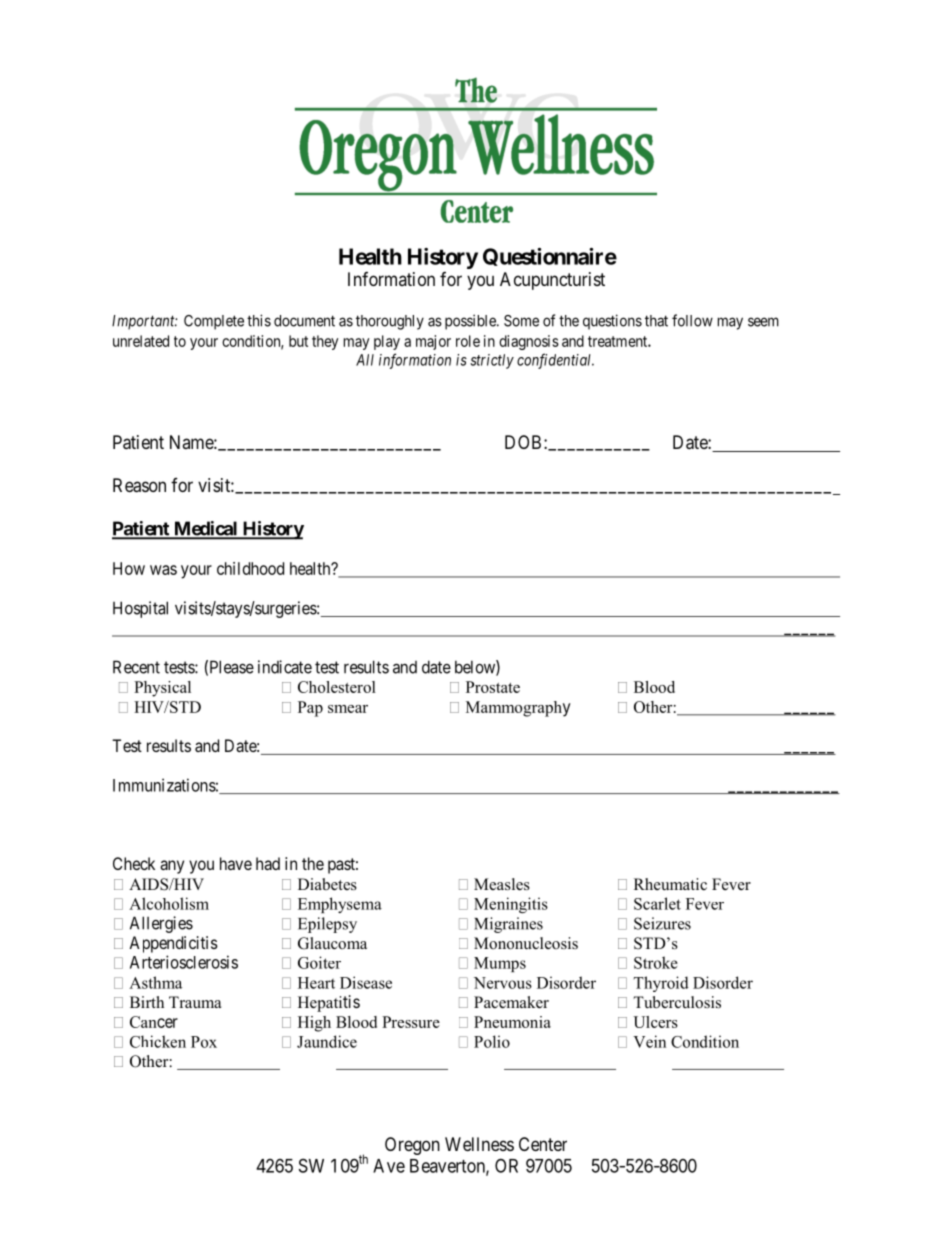  I want to click on Mammography, so click(518, 709).
